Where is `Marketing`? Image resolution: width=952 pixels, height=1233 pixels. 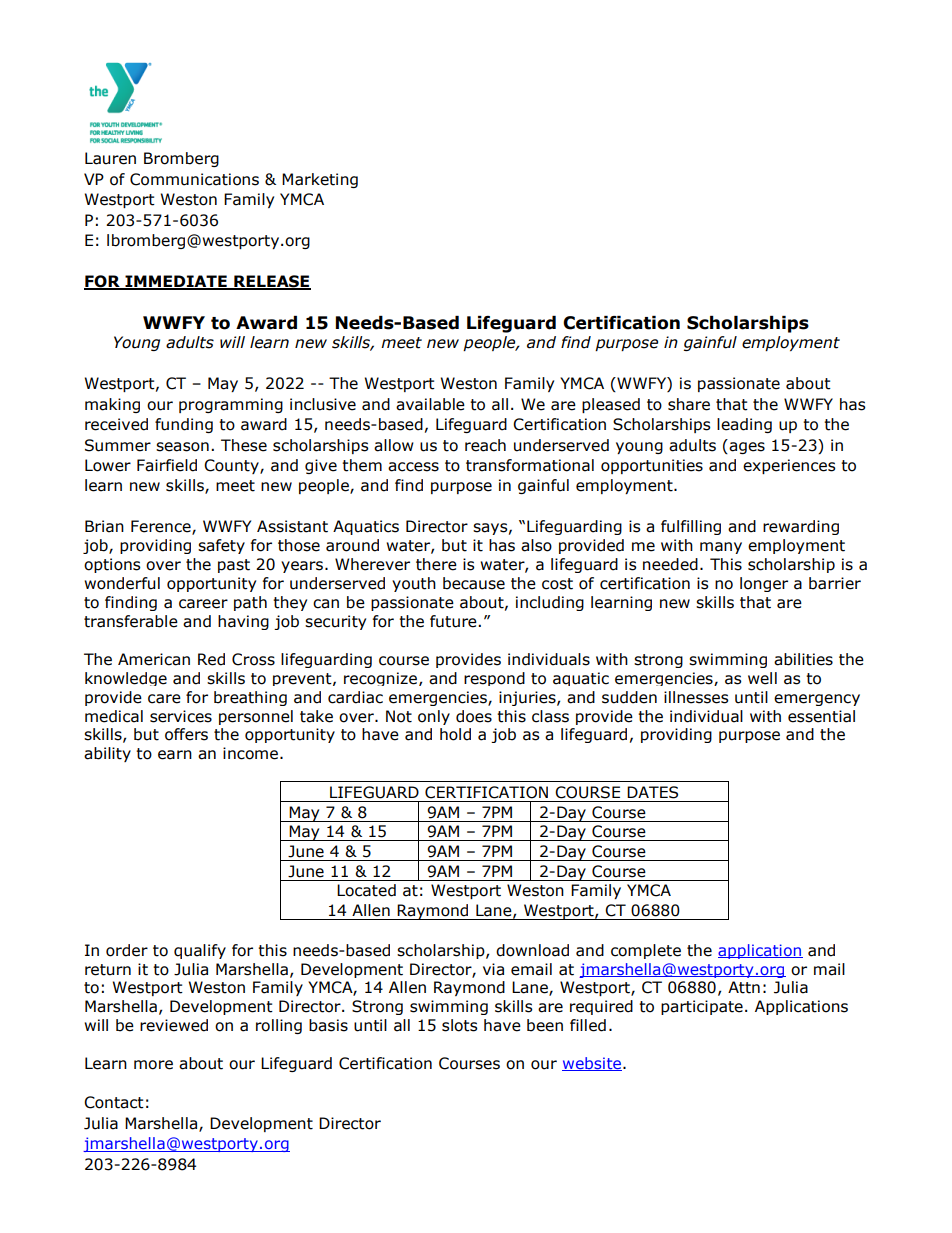 Marketing is located at coordinates (320, 180).
